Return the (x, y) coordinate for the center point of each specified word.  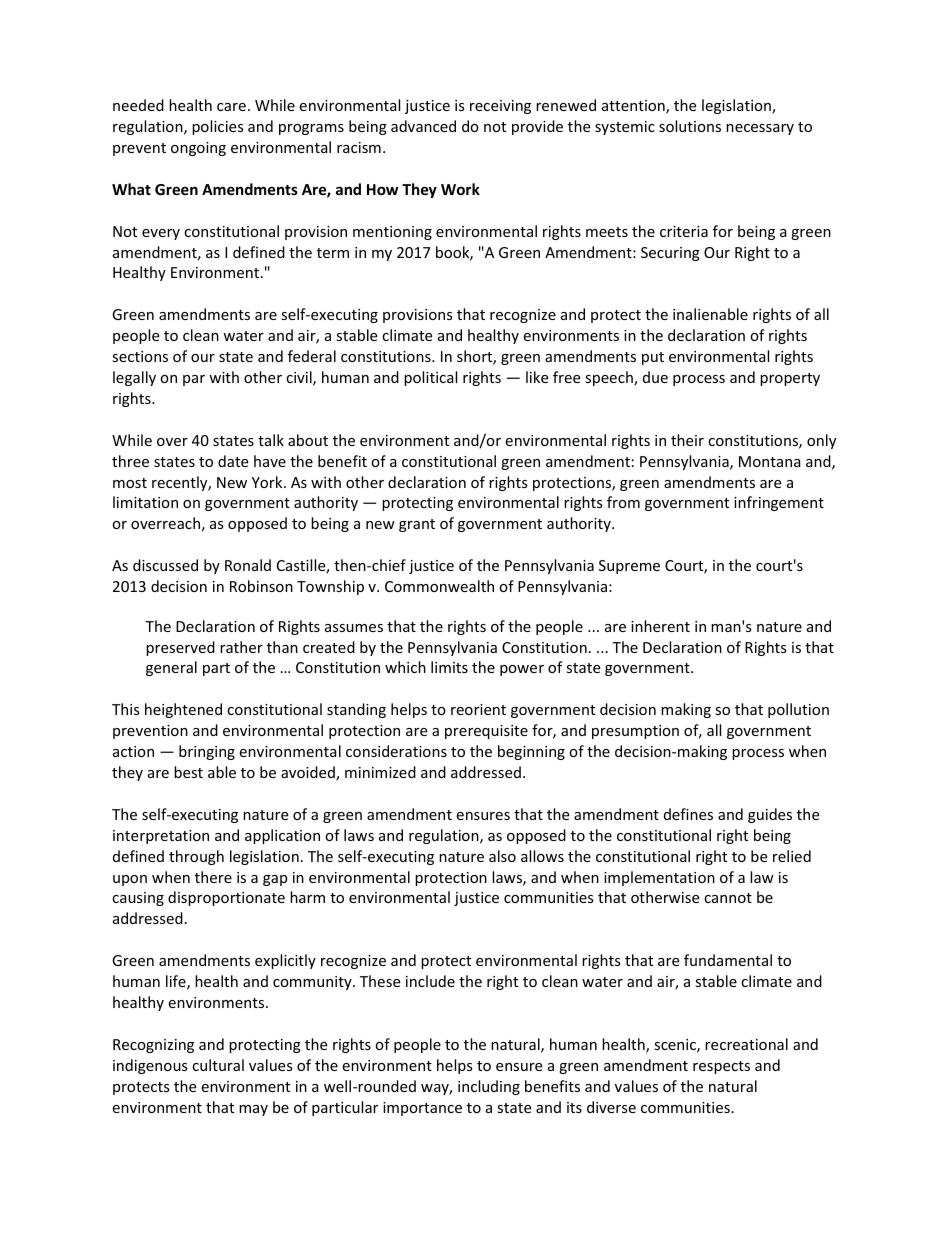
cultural (218, 1065)
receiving (500, 107)
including (489, 1087)
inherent (660, 626)
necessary (760, 129)
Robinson (261, 586)
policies (218, 127)
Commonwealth (439, 586)
